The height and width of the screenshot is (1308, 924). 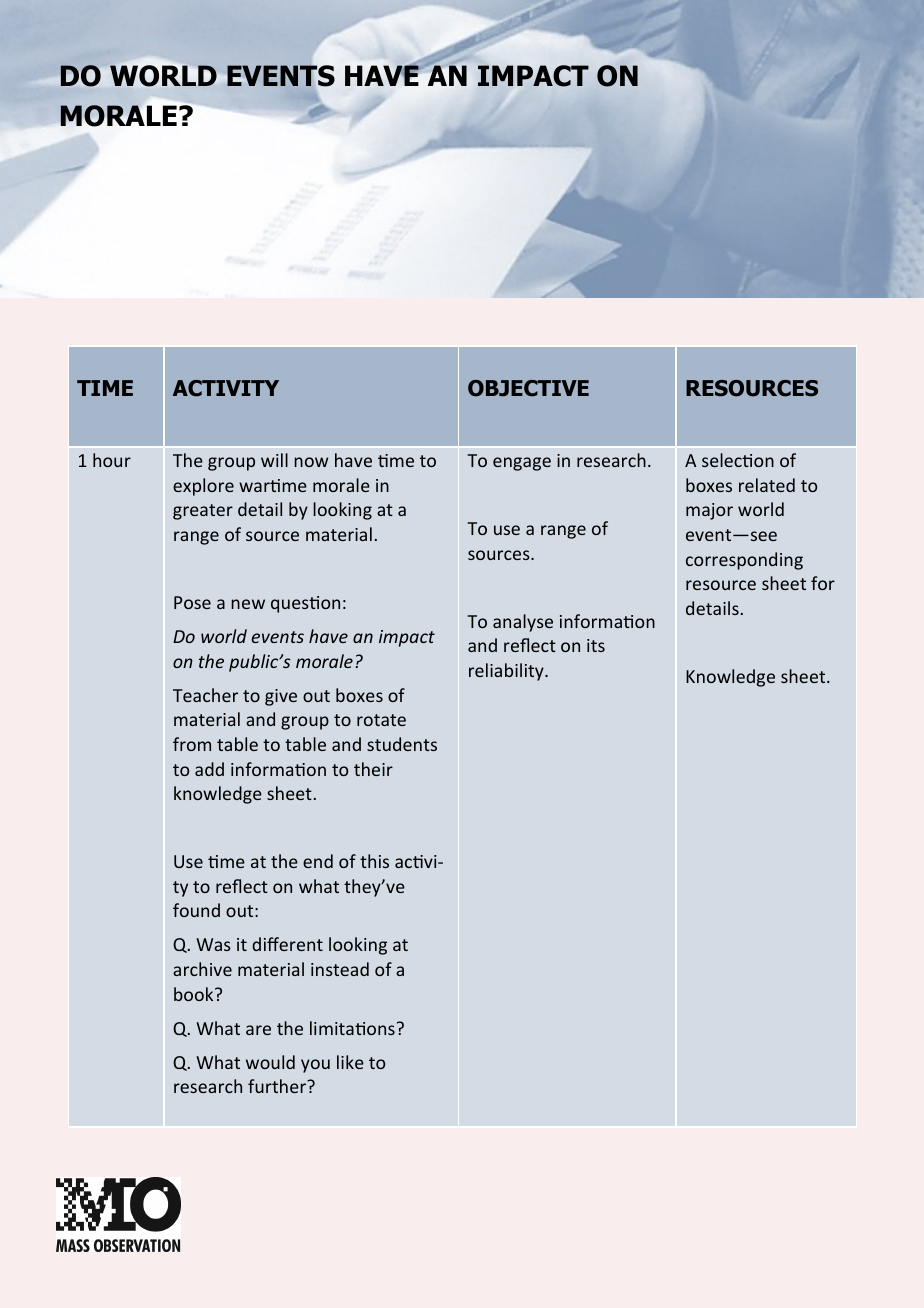 What do you see at coordinates (352, 1028) in the screenshot?
I see `limitations` at bounding box center [352, 1028].
